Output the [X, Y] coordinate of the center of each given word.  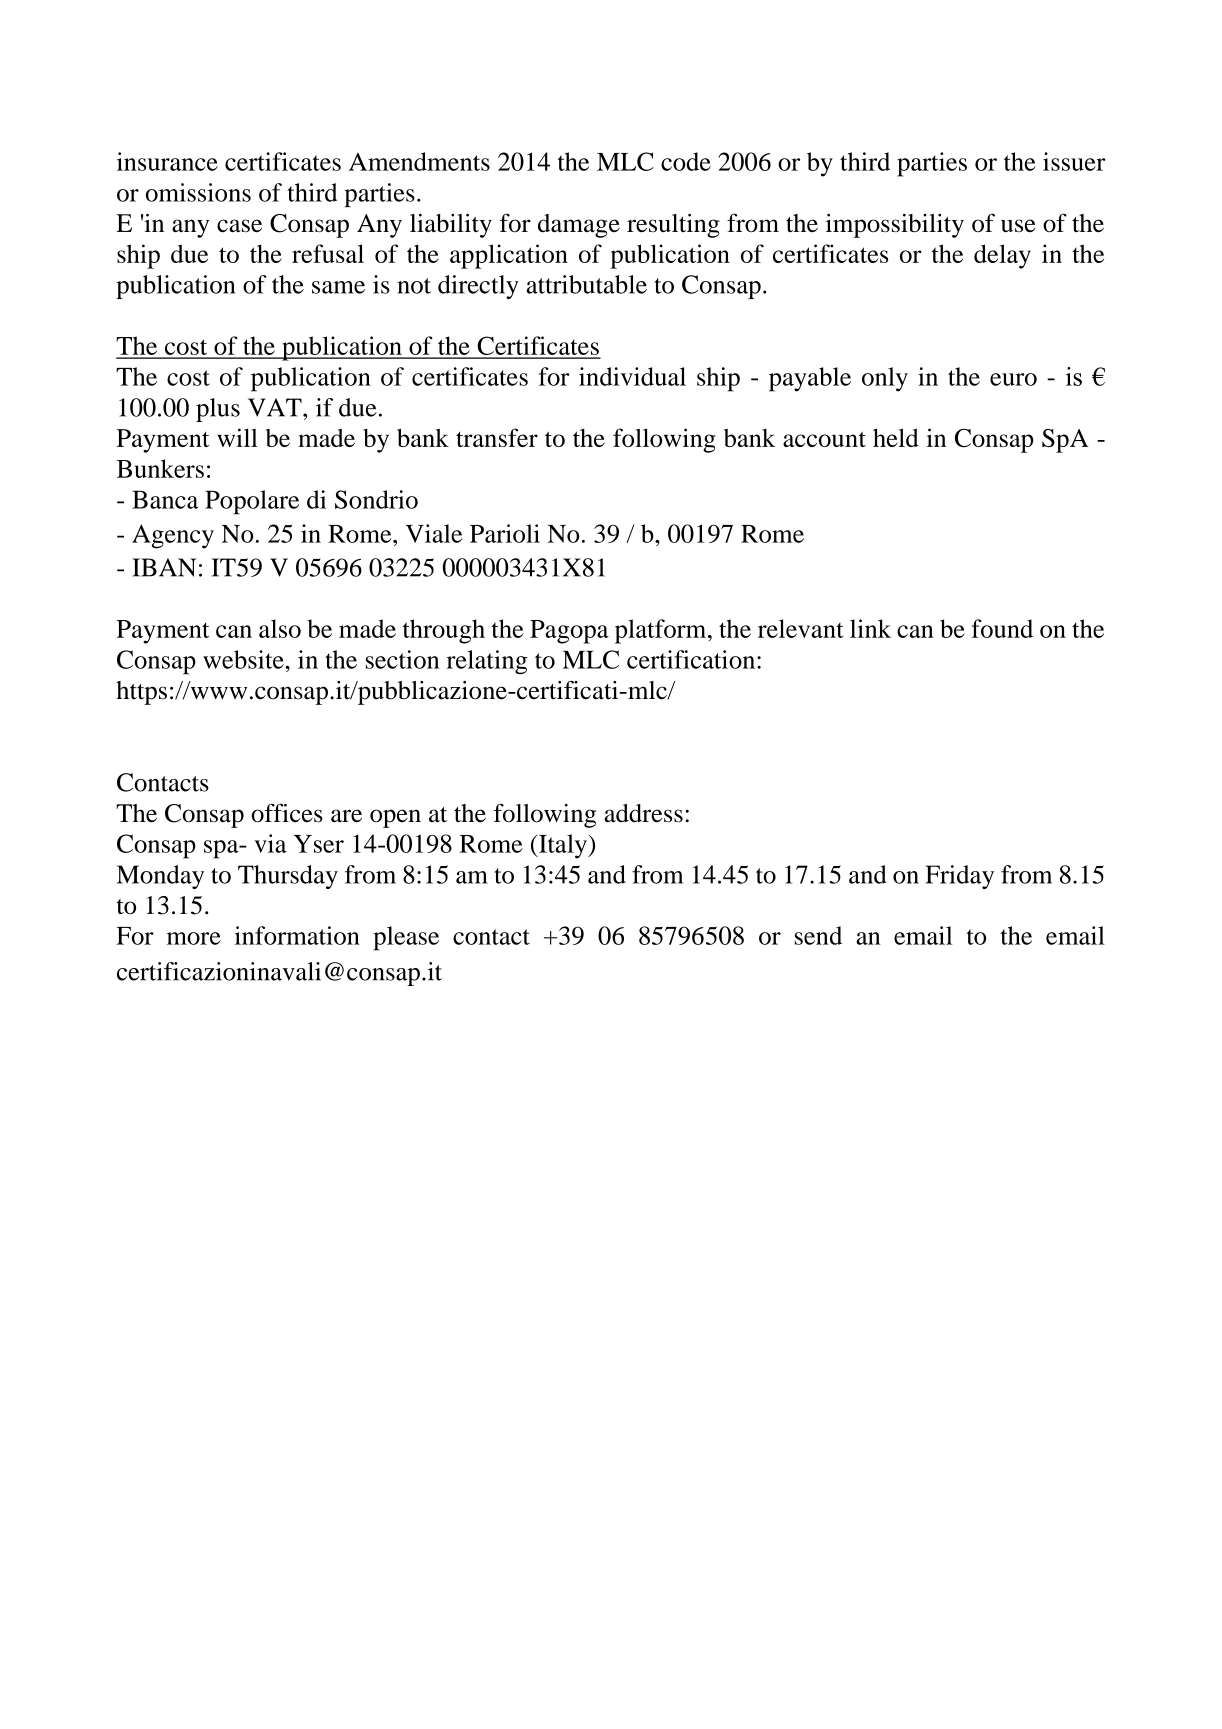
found [1002, 628]
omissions [198, 192]
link [870, 628]
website [244, 659]
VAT [276, 407]
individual [632, 376]
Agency [173, 536]
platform [662, 631]
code [686, 161]
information [297, 935]
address [643, 813]
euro [1013, 379]
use [1018, 226]
